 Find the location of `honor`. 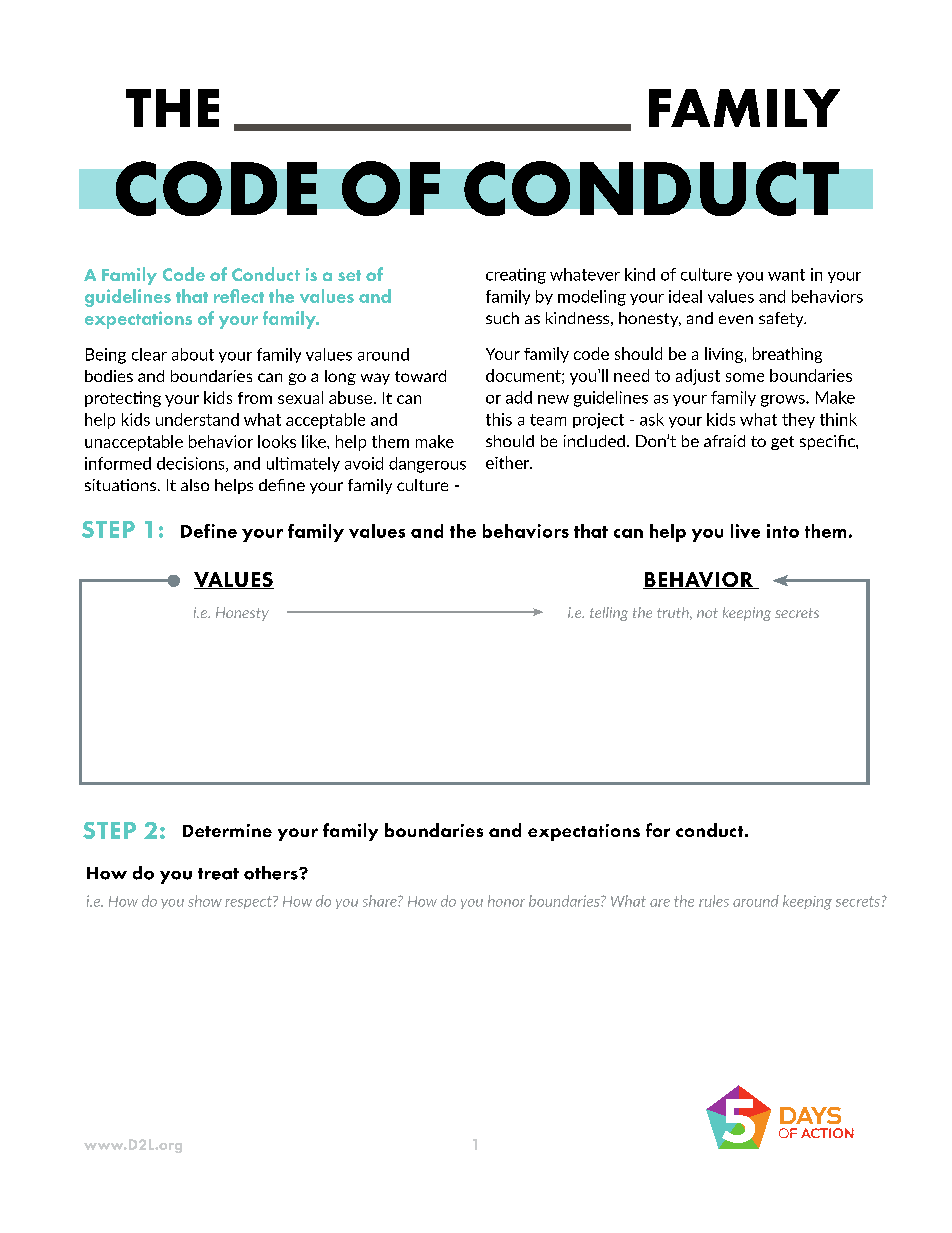

honor is located at coordinates (506, 901).
